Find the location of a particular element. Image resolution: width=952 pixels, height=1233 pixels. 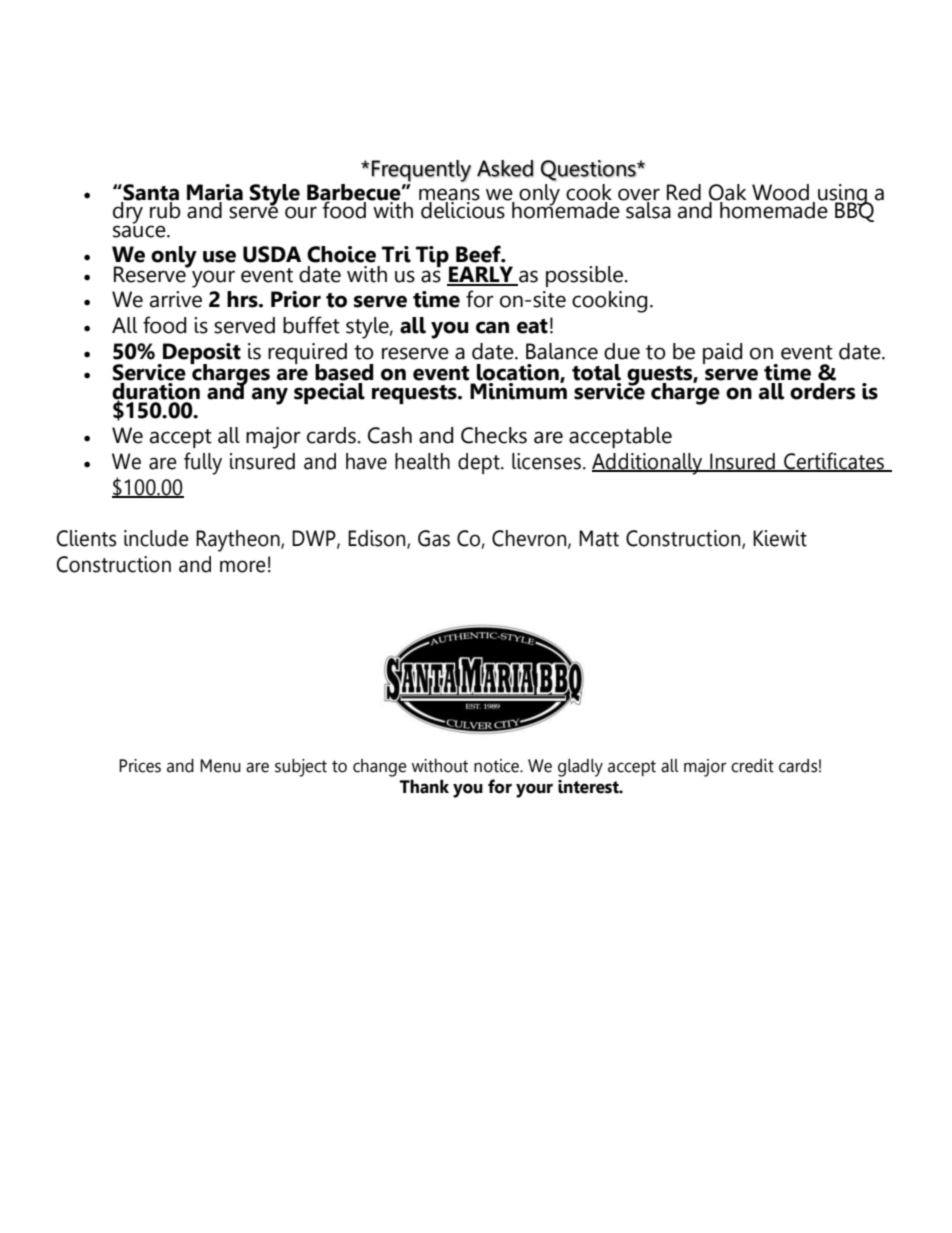

credit is located at coordinates (752, 766).
